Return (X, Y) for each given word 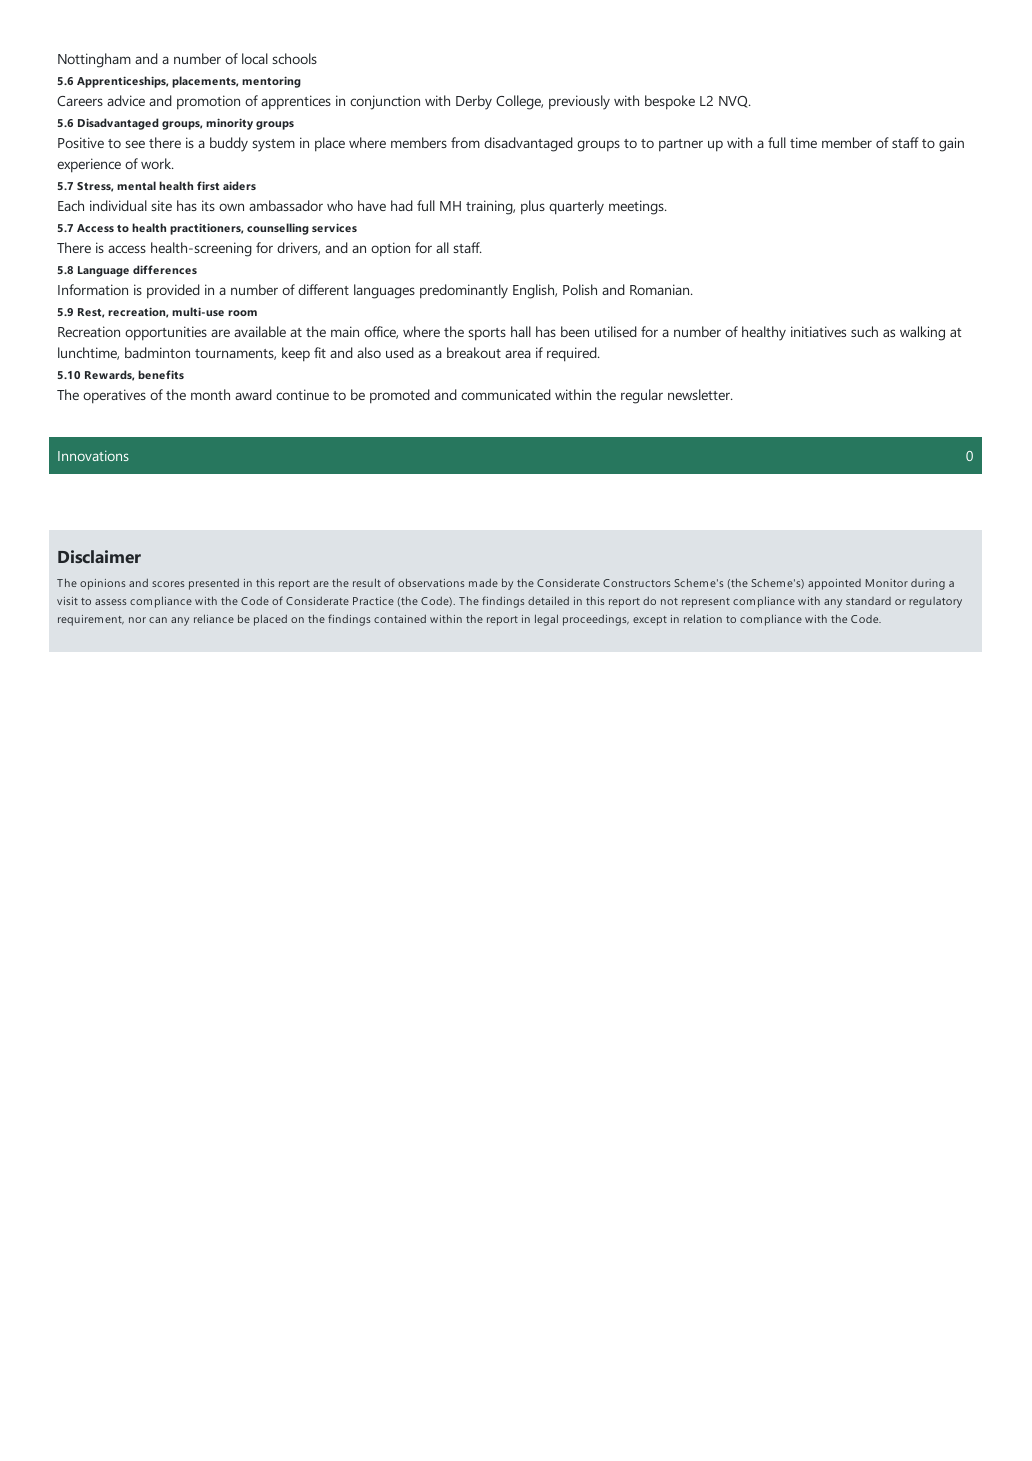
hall (521, 331)
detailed (548, 600)
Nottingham (94, 60)
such (864, 331)
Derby (474, 102)
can (158, 620)
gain (951, 144)
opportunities (166, 333)
